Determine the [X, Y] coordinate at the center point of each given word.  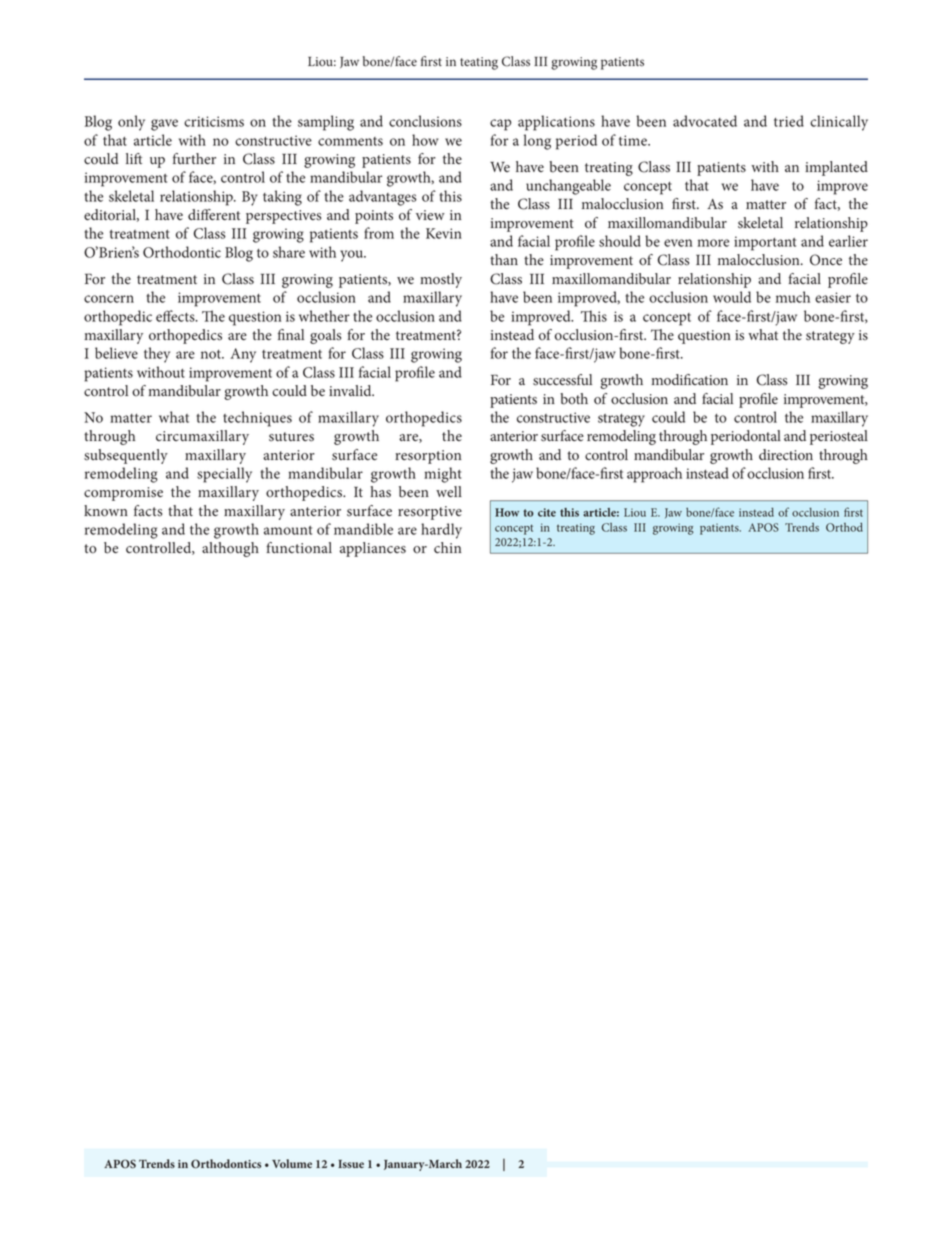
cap [500, 125]
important [765, 243]
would [732, 297]
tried [789, 121]
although [230, 549]
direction [786, 455]
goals [325, 336]
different [214, 215]
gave [164, 125]
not [212, 354]
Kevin [444, 233]
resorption [428, 457]
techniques [257, 419]
